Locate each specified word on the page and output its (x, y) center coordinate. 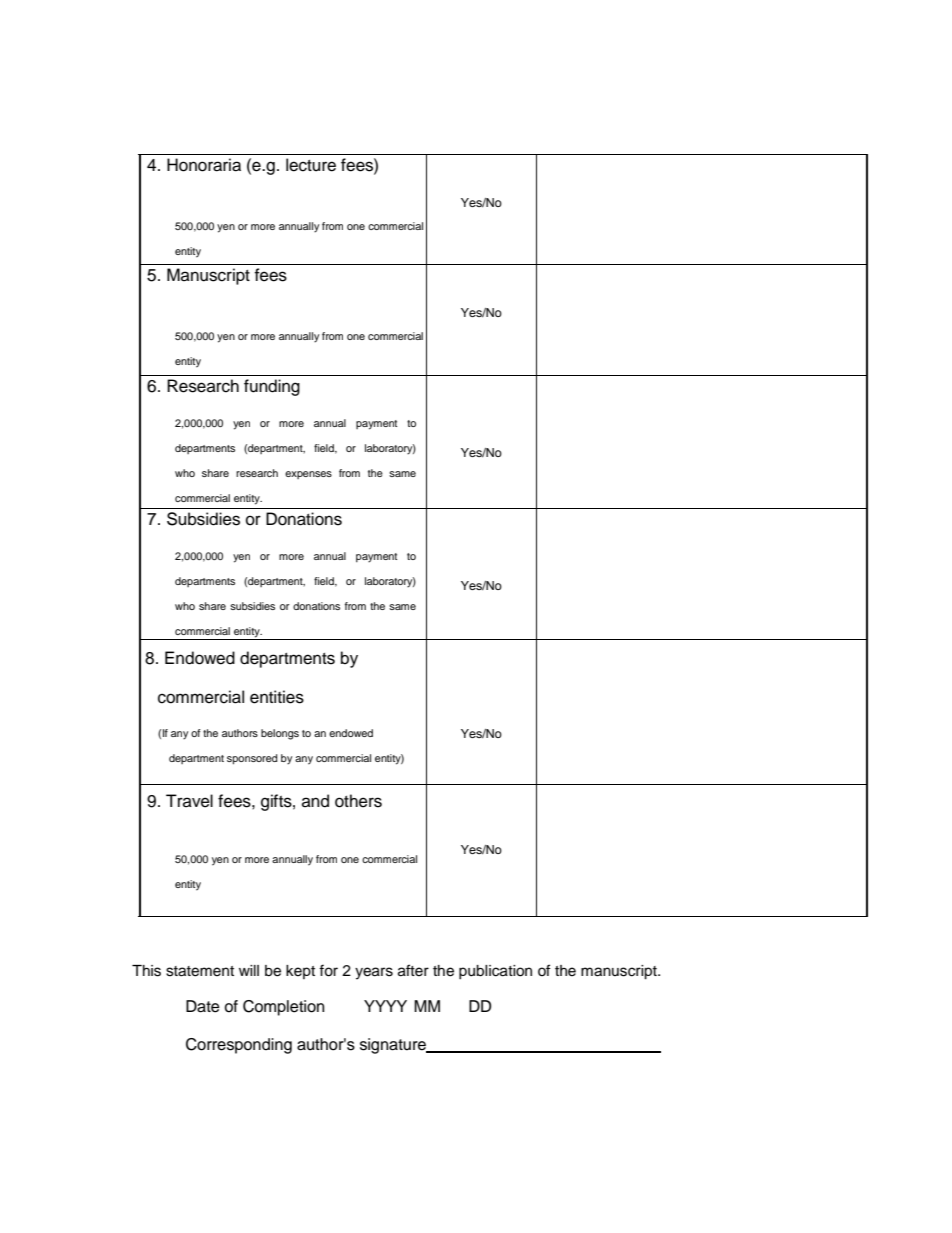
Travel (189, 801)
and (315, 801)
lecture (311, 165)
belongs (280, 734)
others (358, 801)
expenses (308, 475)
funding (272, 387)
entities (277, 697)
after (413, 970)
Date (203, 1006)
